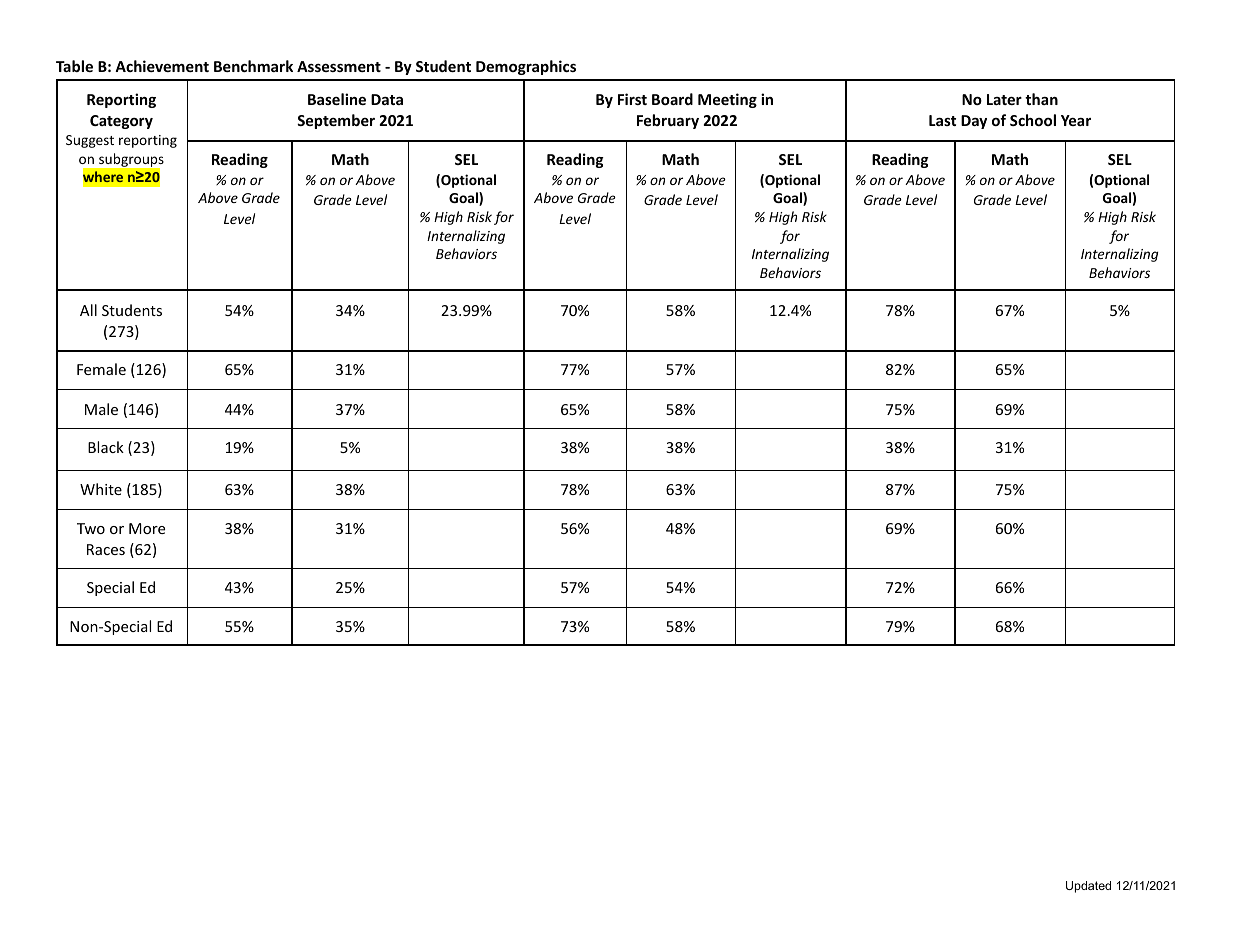 Image resolution: width=1233 pixels, height=952 pixels. Describe the element at coordinates (91, 528) in the screenshot. I see `Two` at that location.
